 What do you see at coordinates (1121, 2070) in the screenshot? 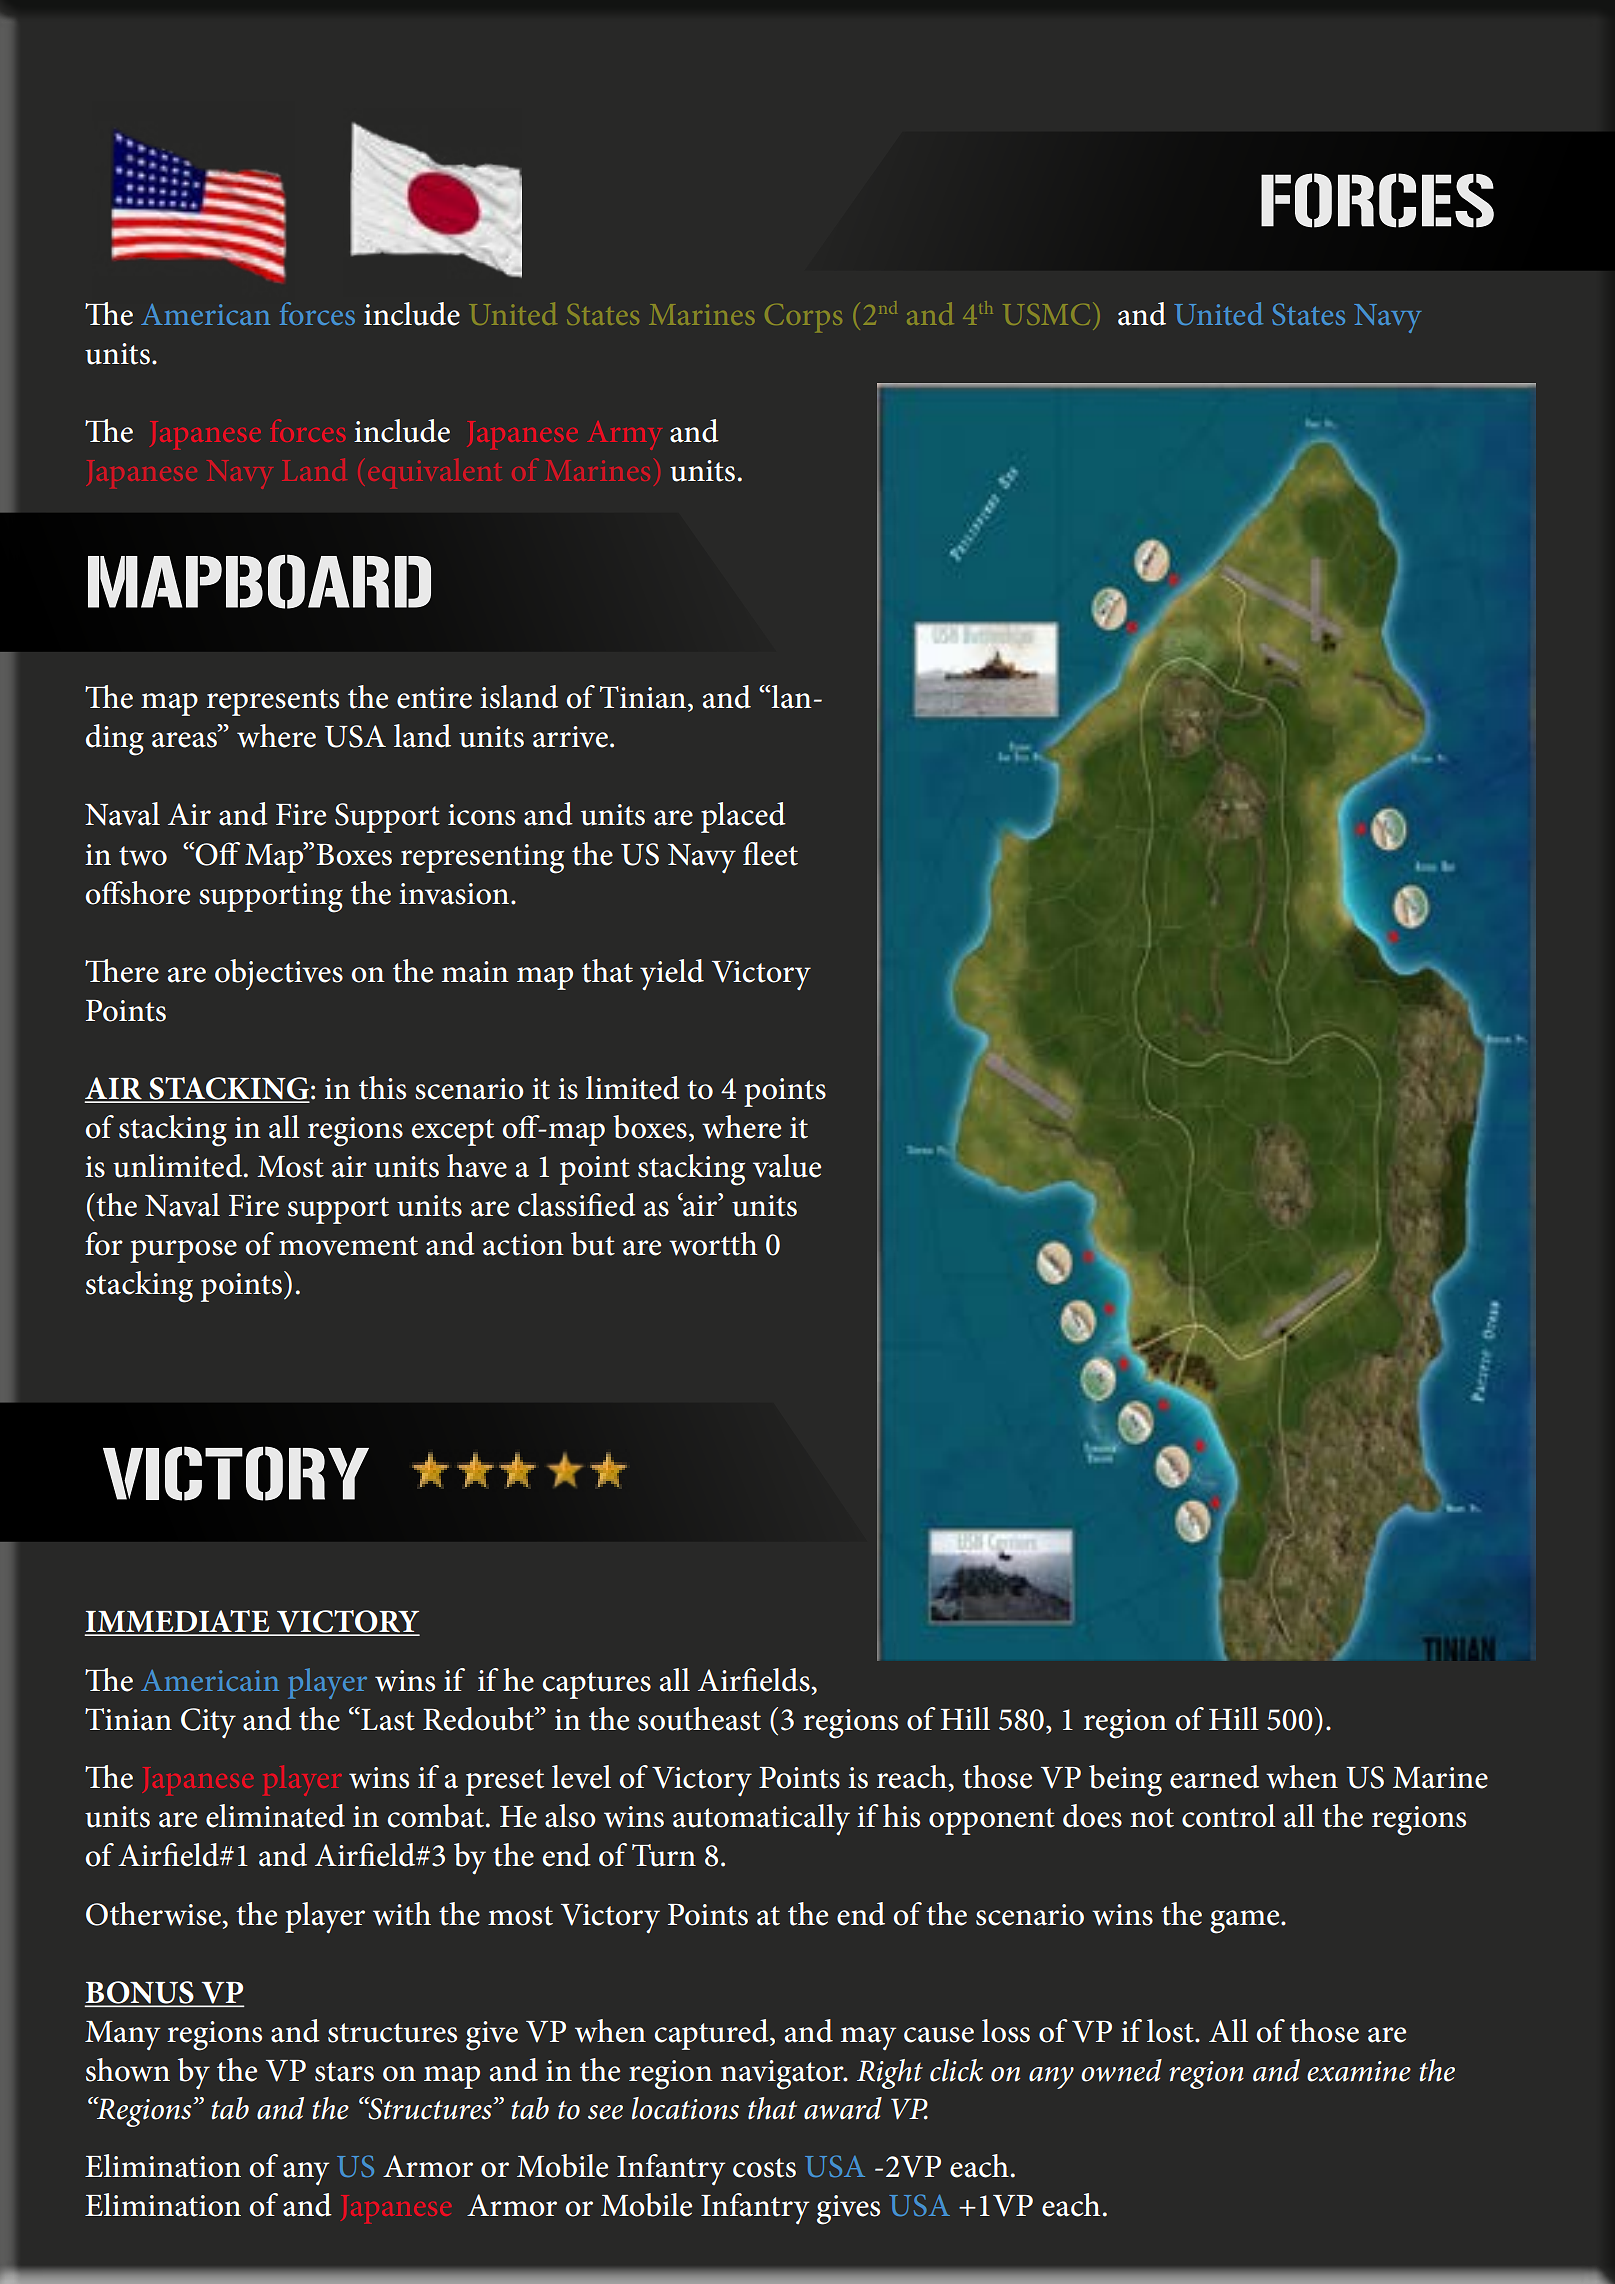
I see `owned` at bounding box center [1121, 2070].
